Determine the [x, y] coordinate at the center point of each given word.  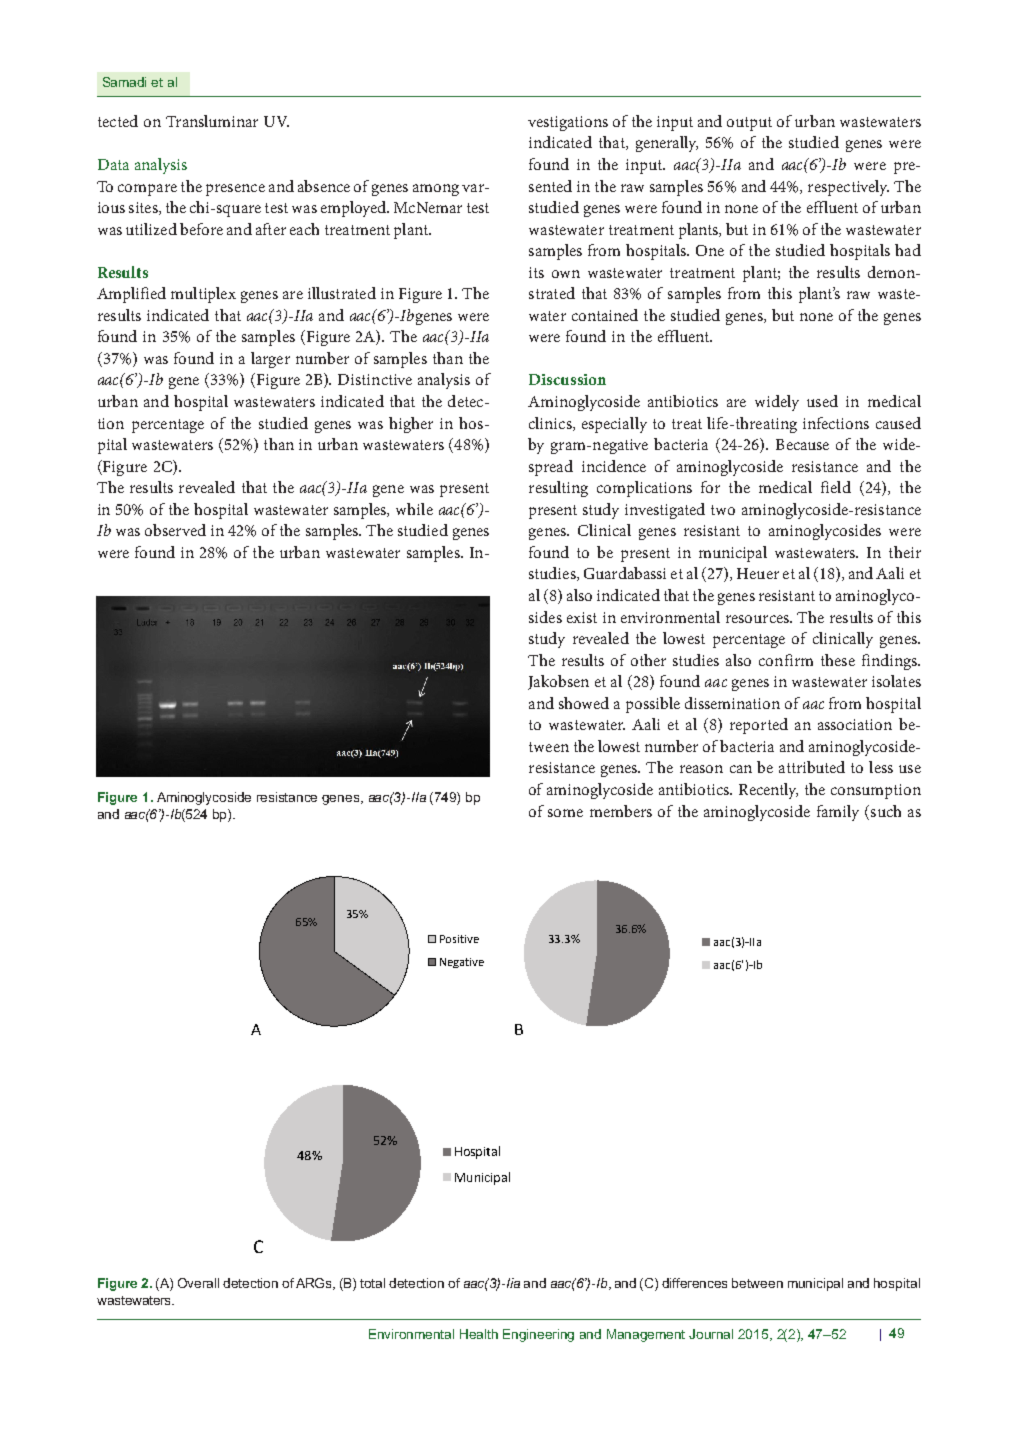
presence [235, 190]
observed [175, 530]
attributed [812, 767]
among [436, 190]
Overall [198, 1283]
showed [584, 703]
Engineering [538, 1335]
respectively [848, 188]
